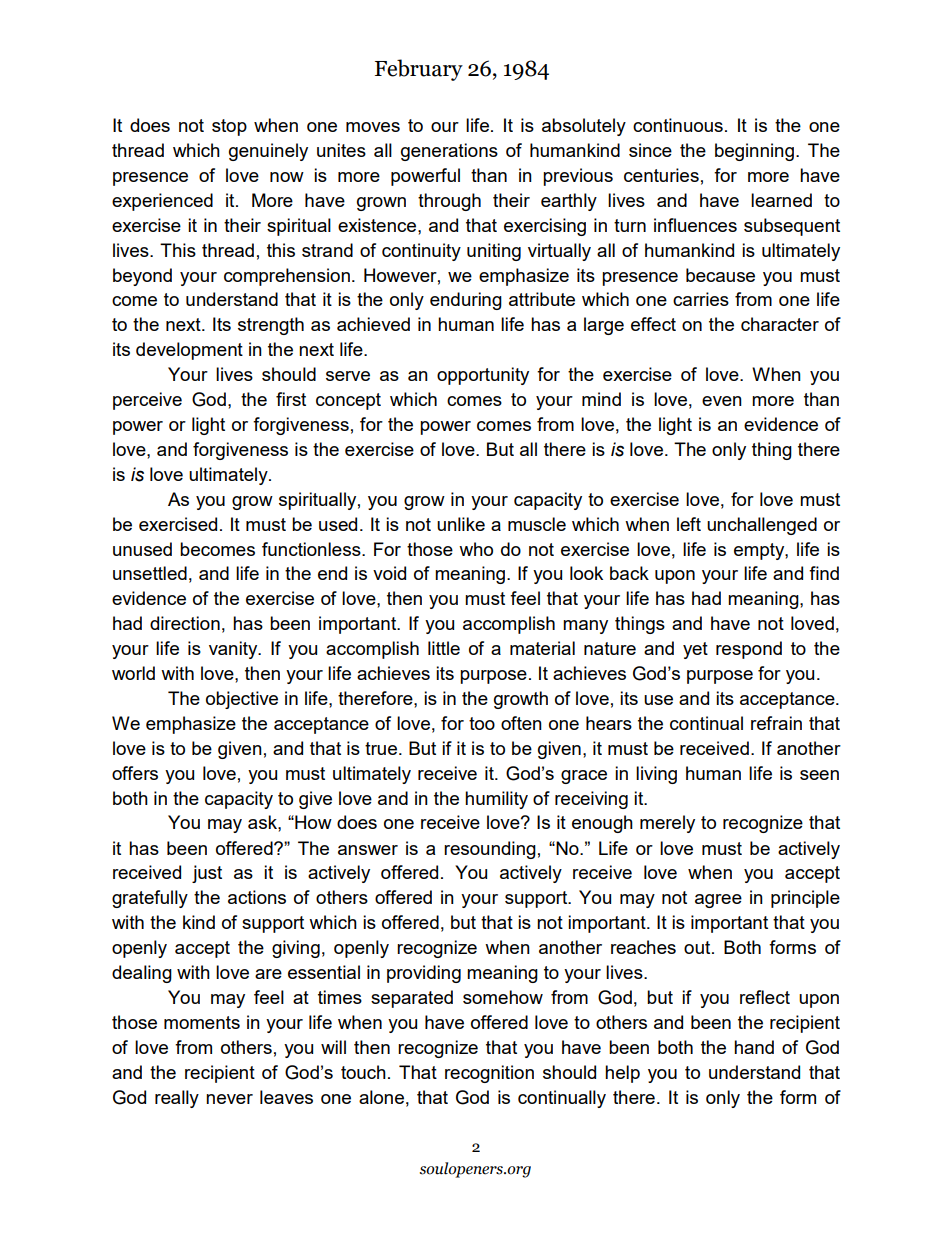  Describe the element at coordinates (776, 723) in the screenshot. I see `refrain` at that location.
